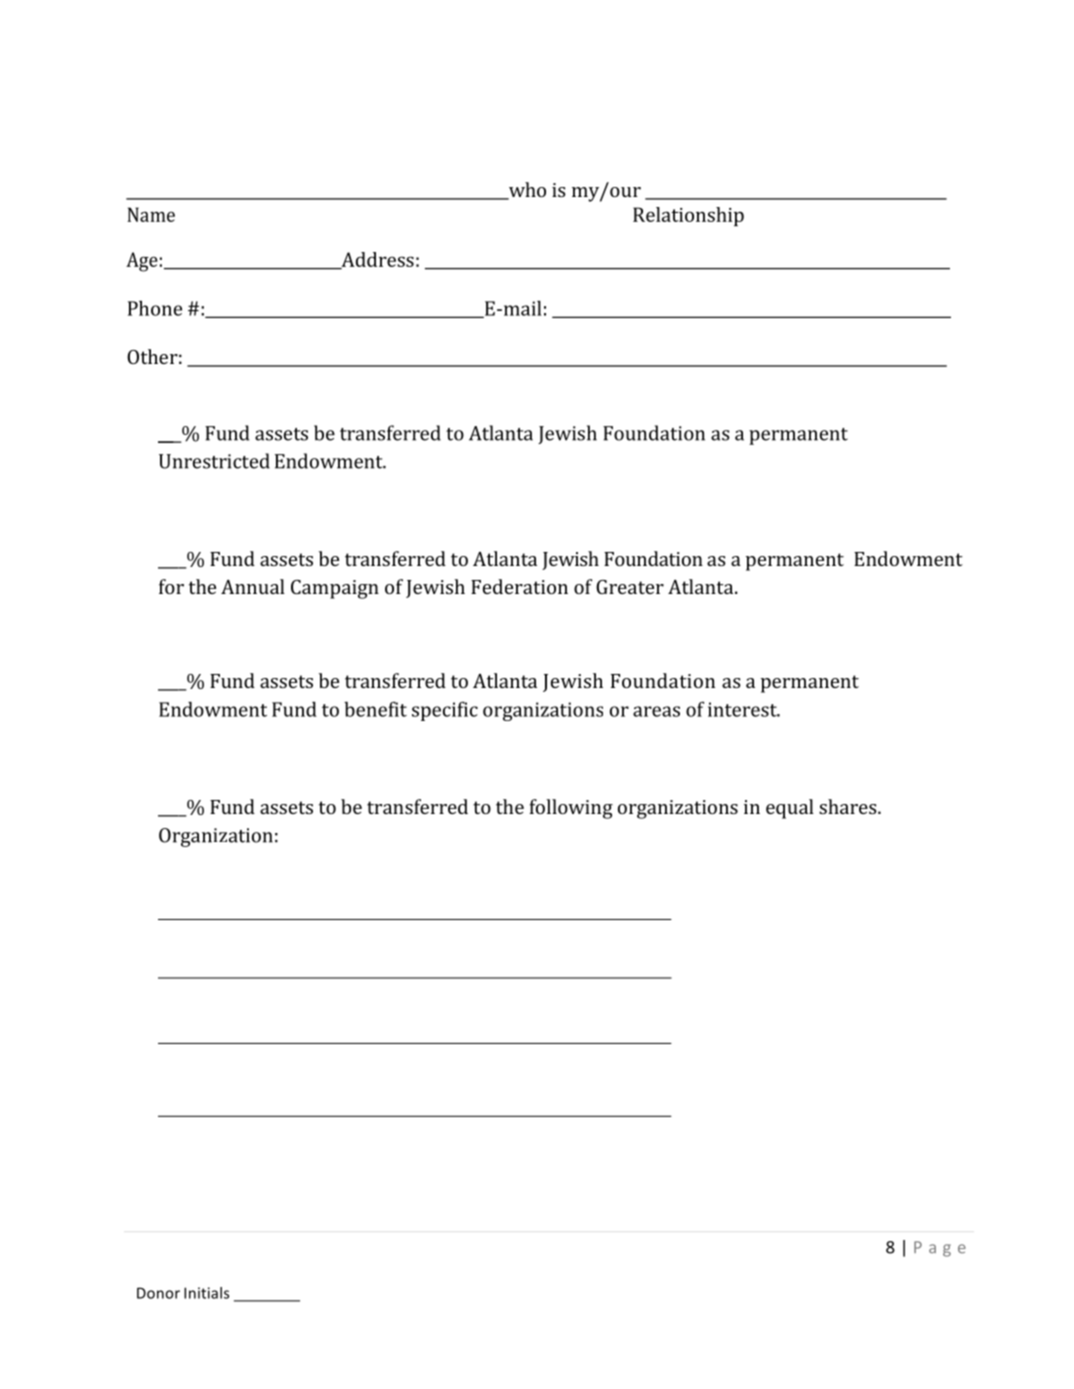  Describe the element at coordinates (151, 214) in the screenshot. I see `Name` at that location.
